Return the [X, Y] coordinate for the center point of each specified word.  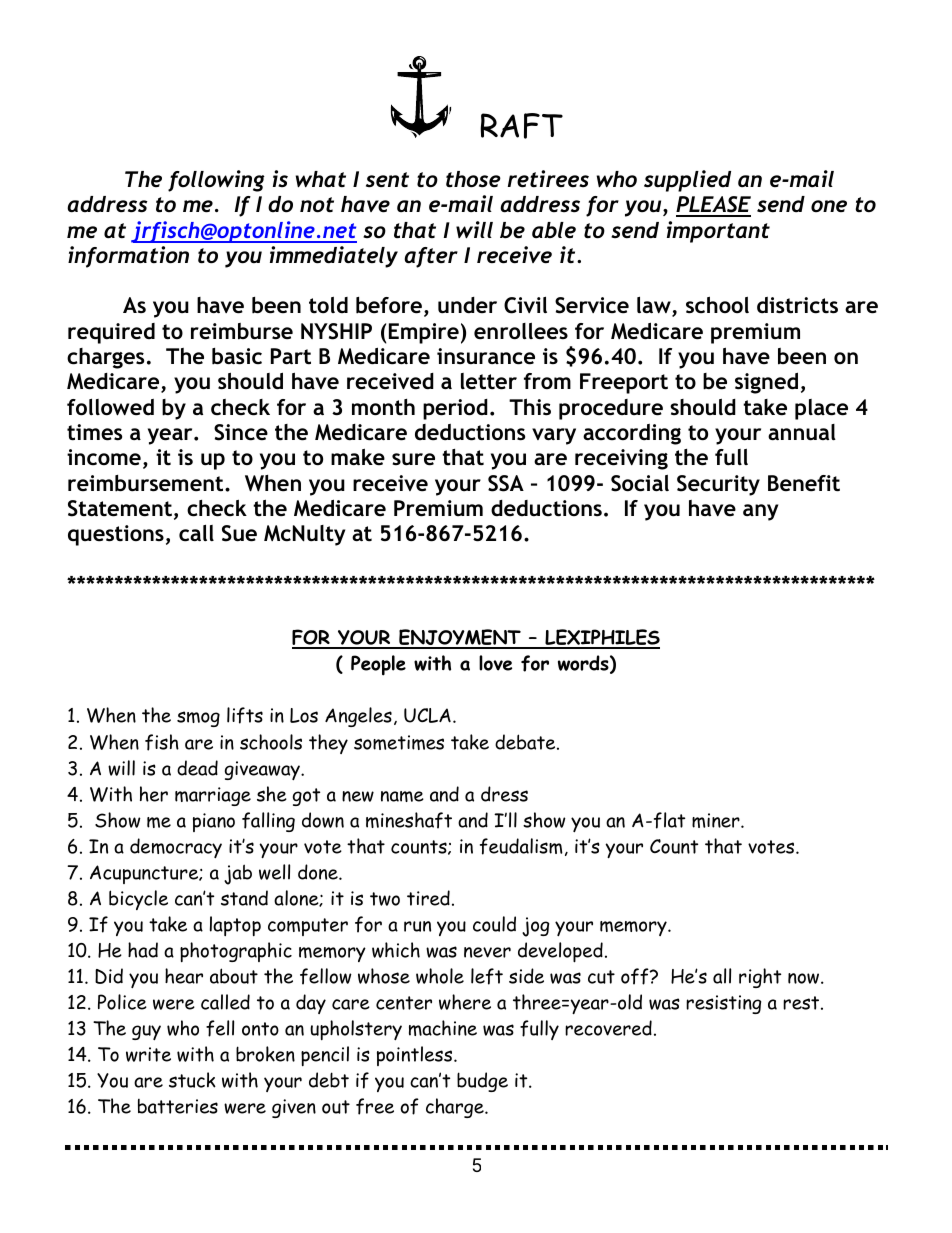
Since [241, 432]
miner [717, 820]
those [473, 179]
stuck [192, 1080]
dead [197, 768]
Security [718, 485]
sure [413, 459]
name [402, 796]
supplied [687, 181]
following [216, 181]
